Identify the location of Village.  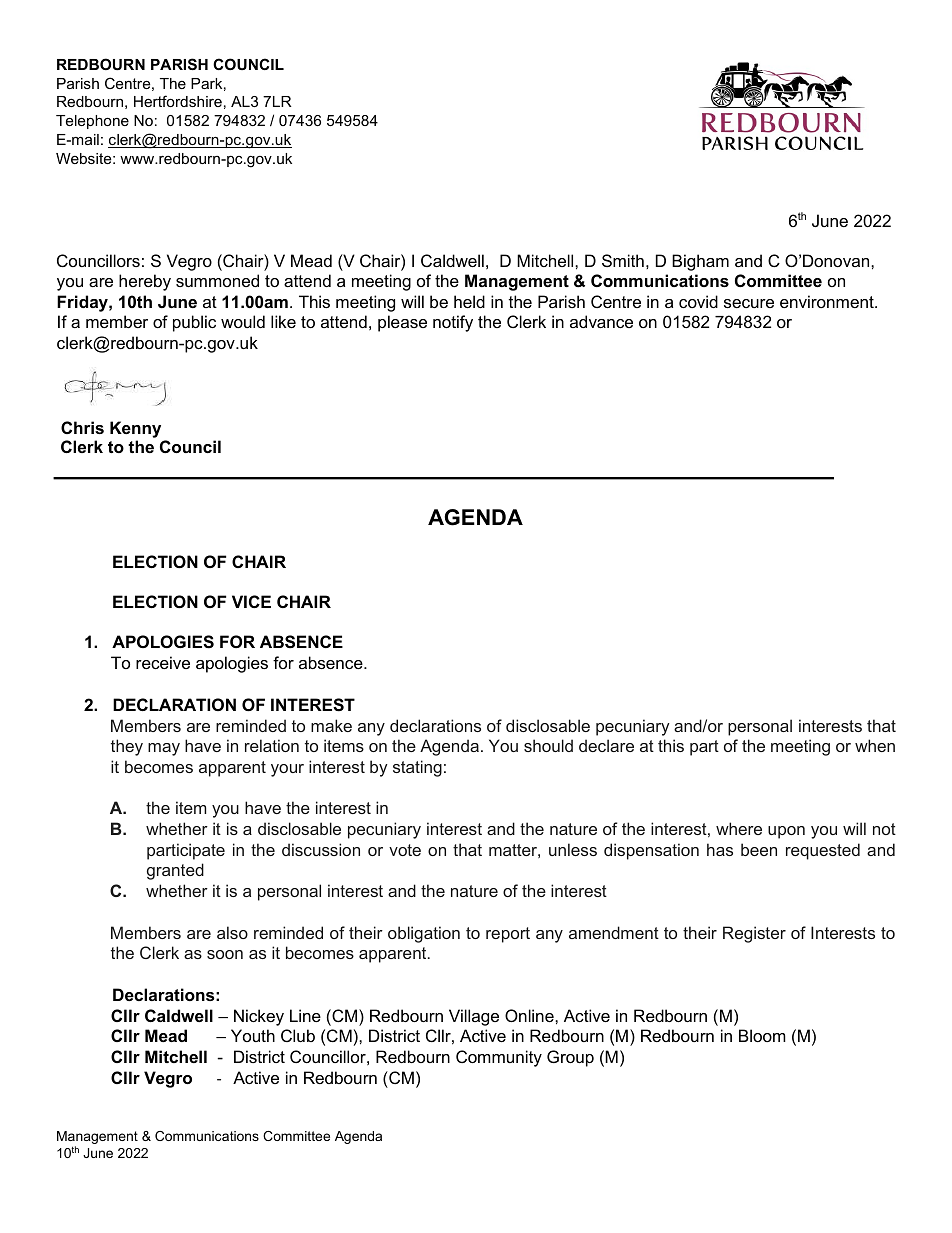
(474, 1017).
